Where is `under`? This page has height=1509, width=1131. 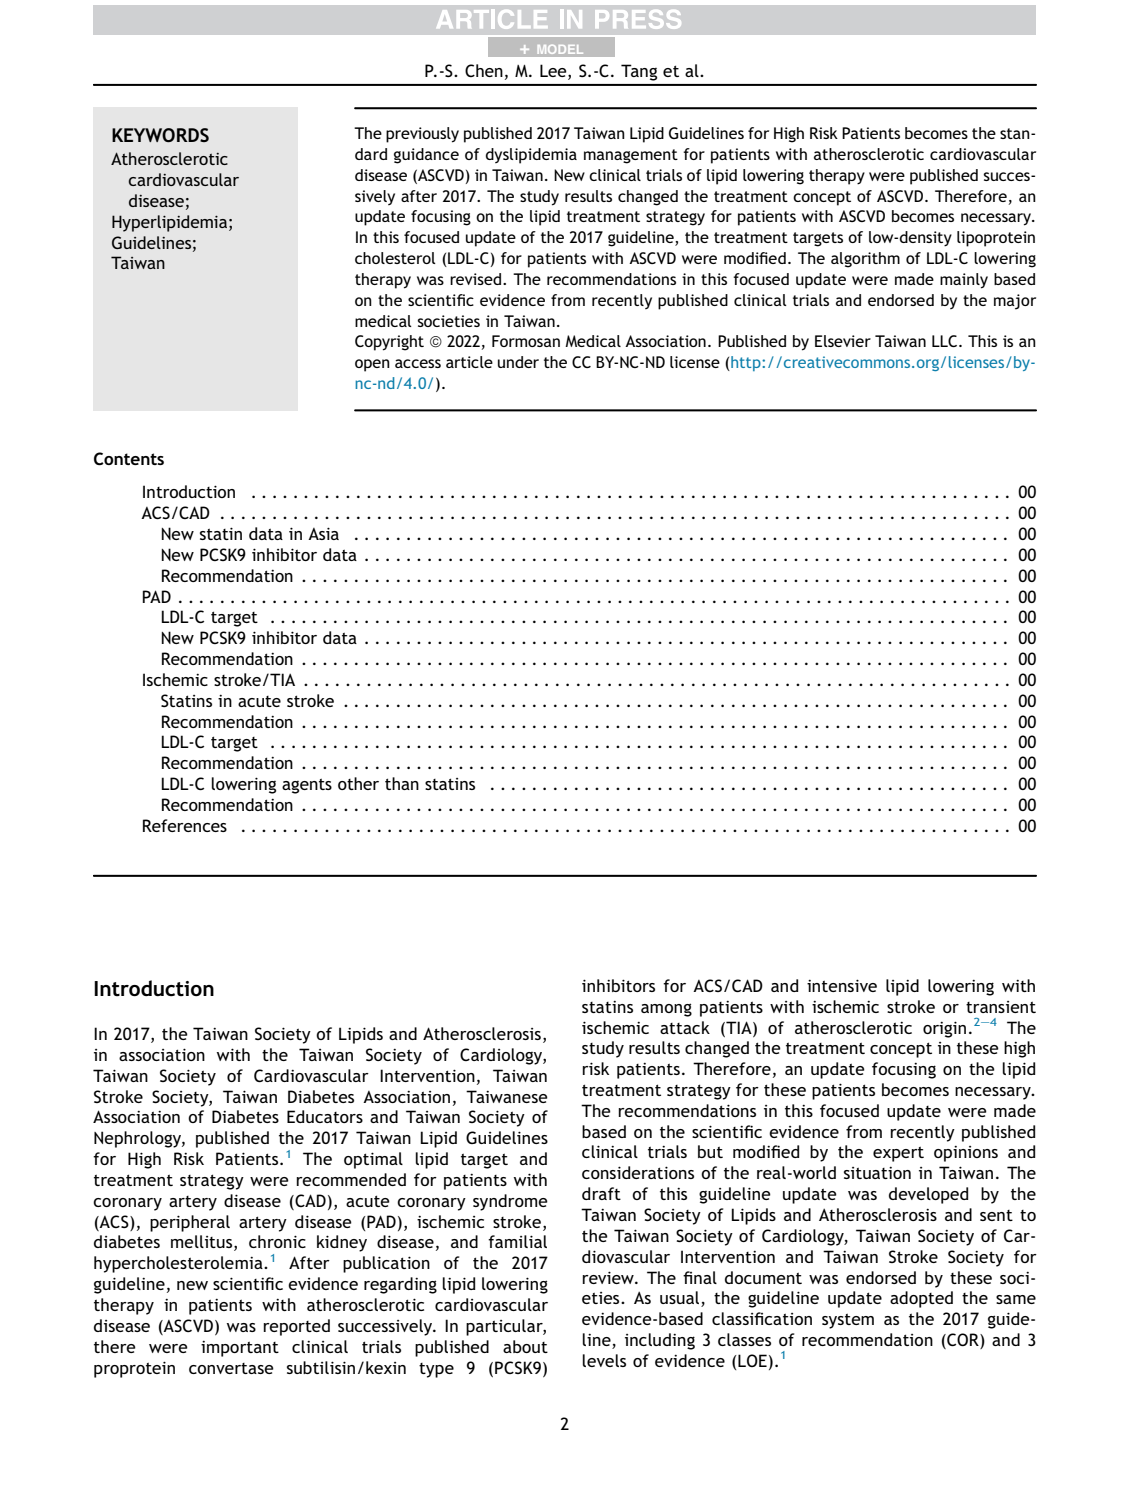
under is located at coordinates (518, 362).
